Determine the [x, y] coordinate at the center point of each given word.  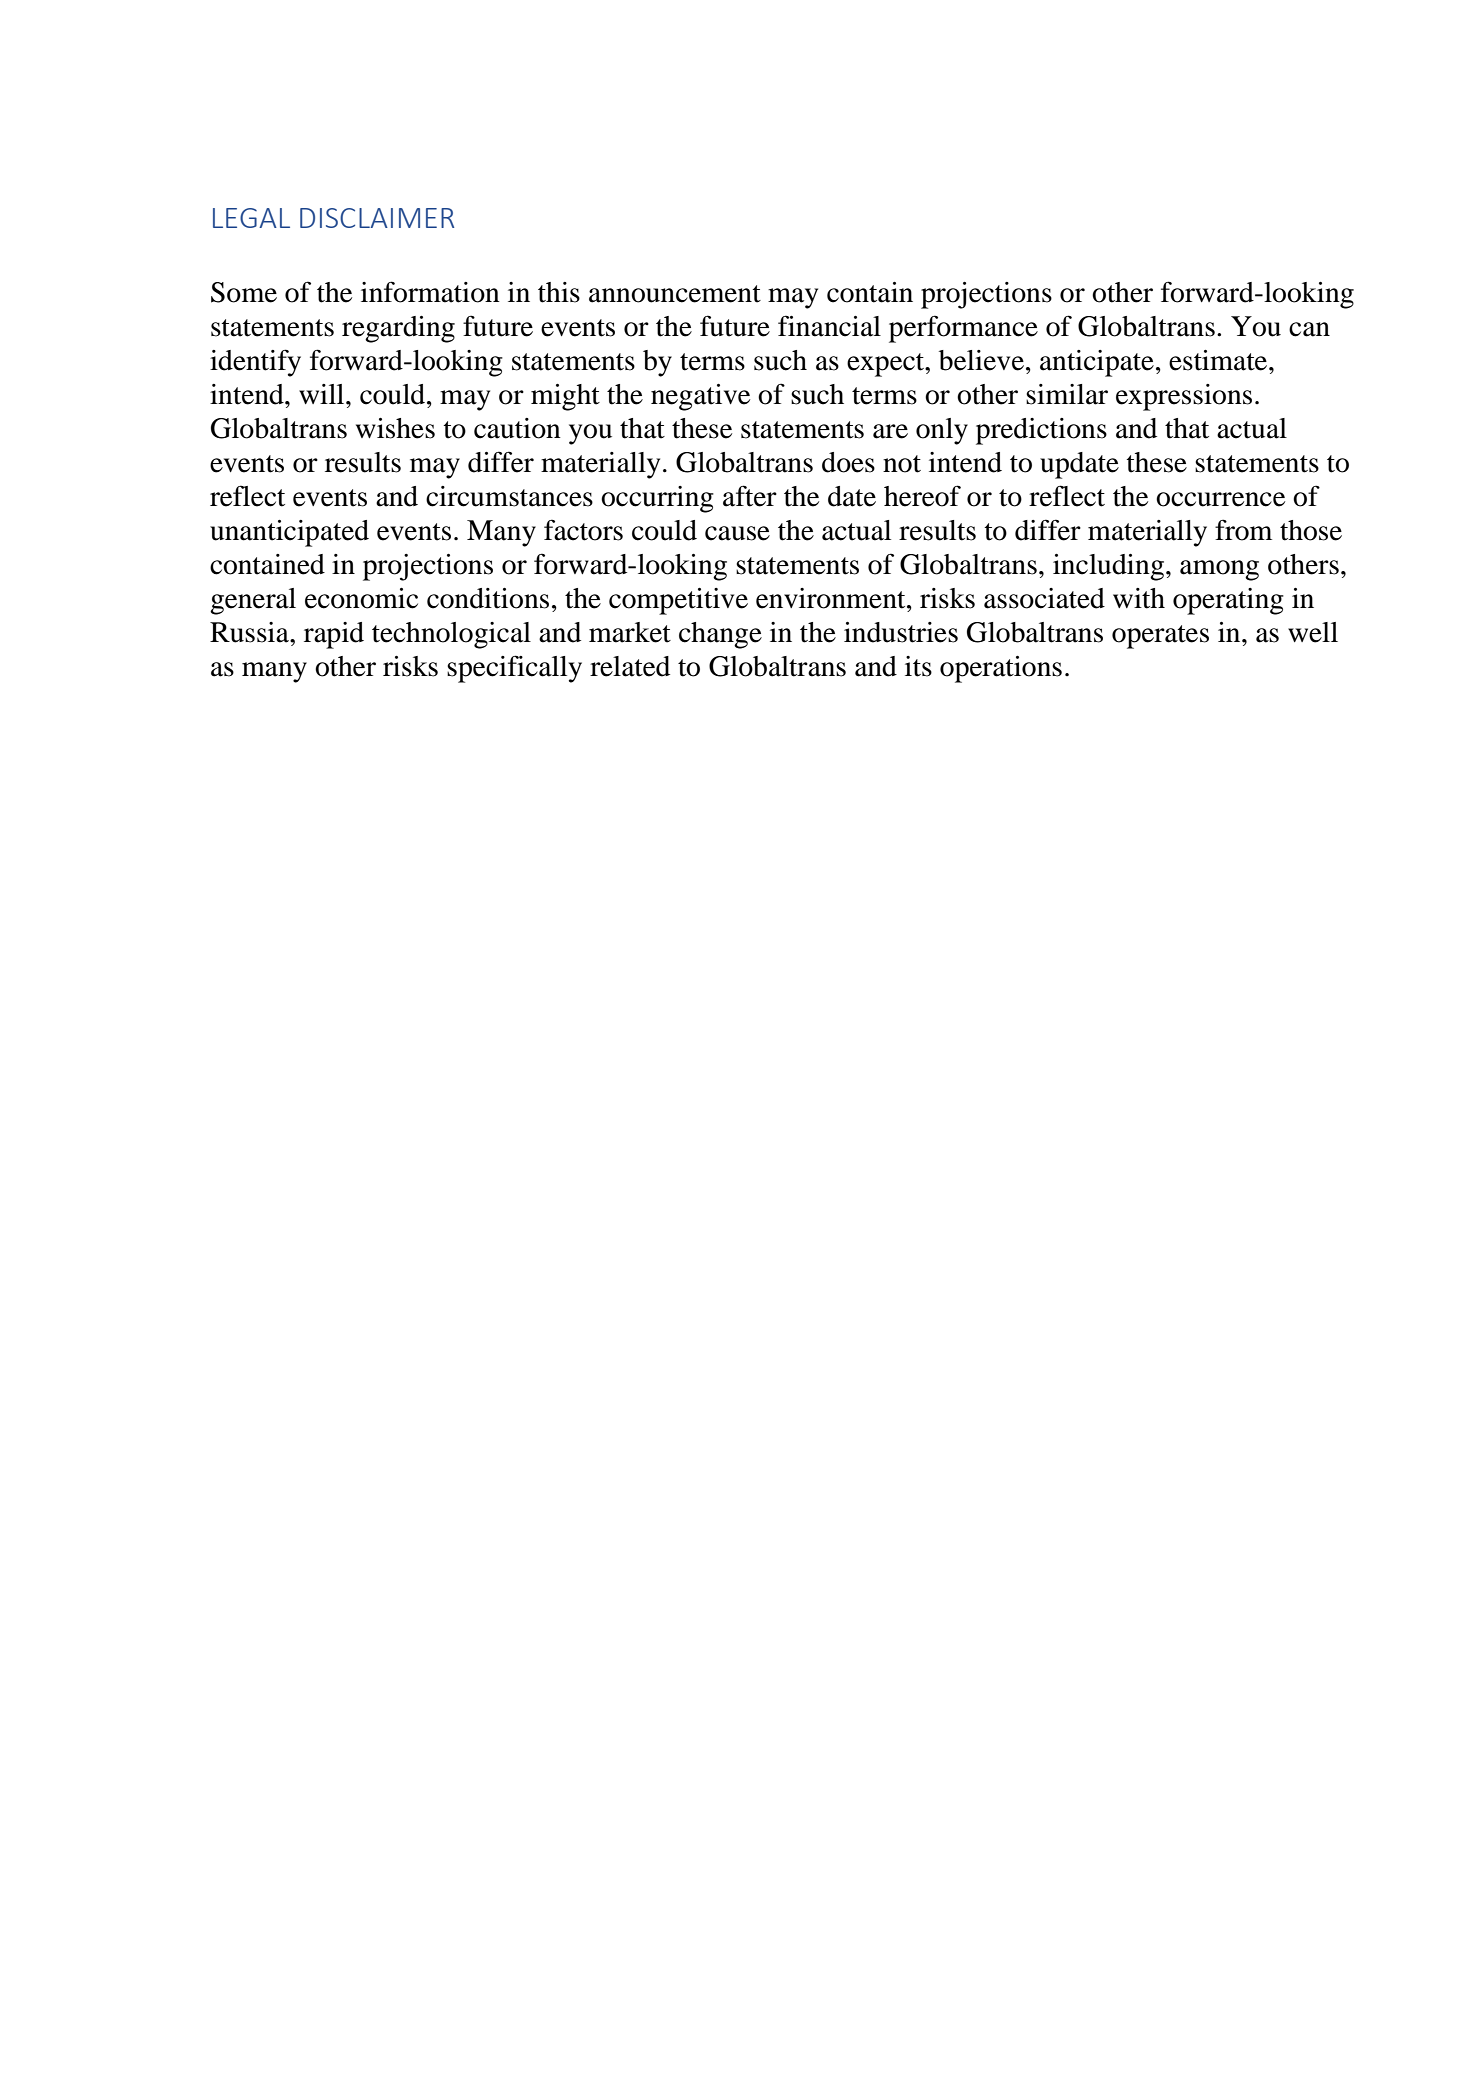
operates [1160, 637]
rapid [334, 635]
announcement [675, 294]
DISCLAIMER [377, 218]
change [720, 635]
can [1309, 329]
